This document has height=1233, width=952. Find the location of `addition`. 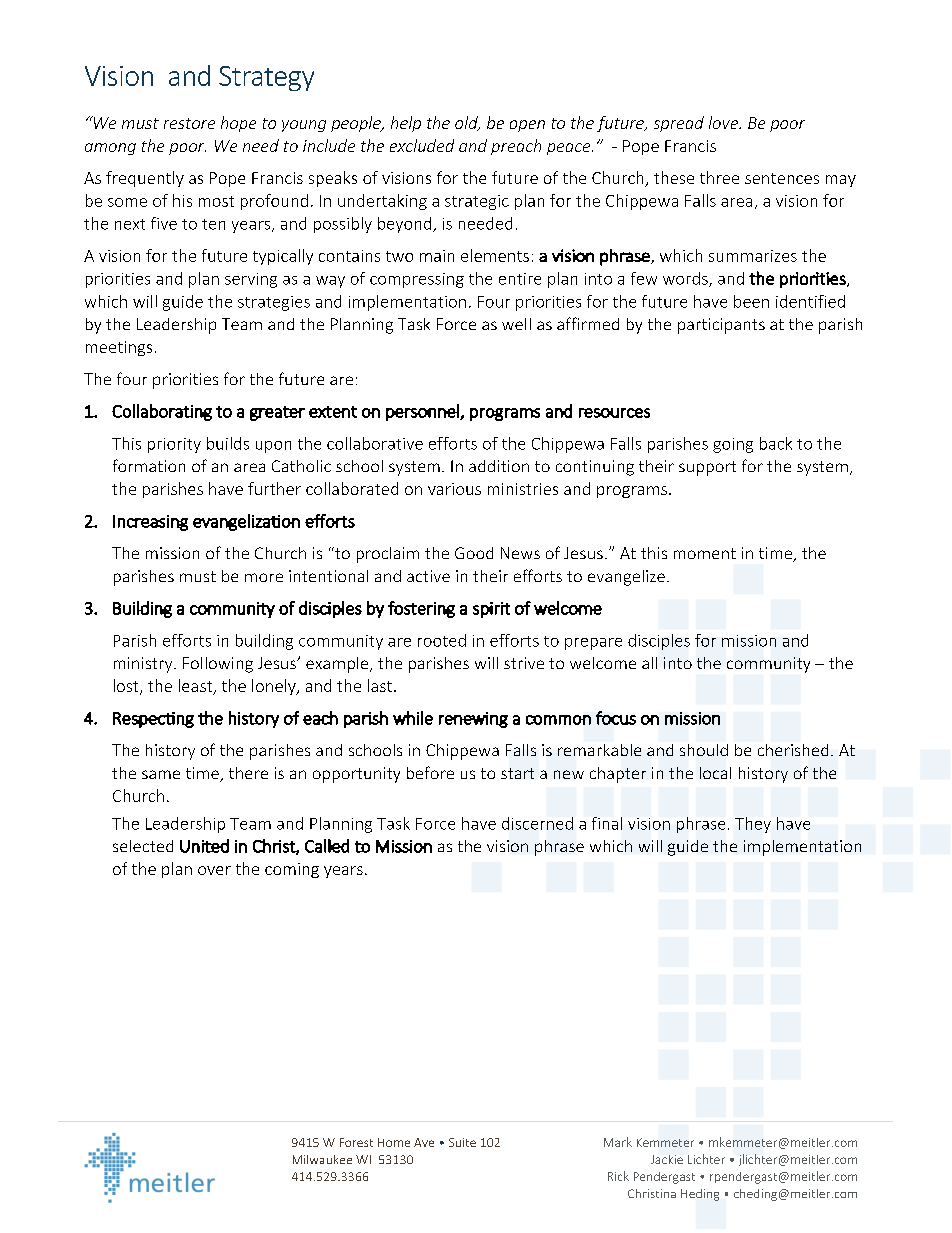

addition is located at coordinates (499, 466).
